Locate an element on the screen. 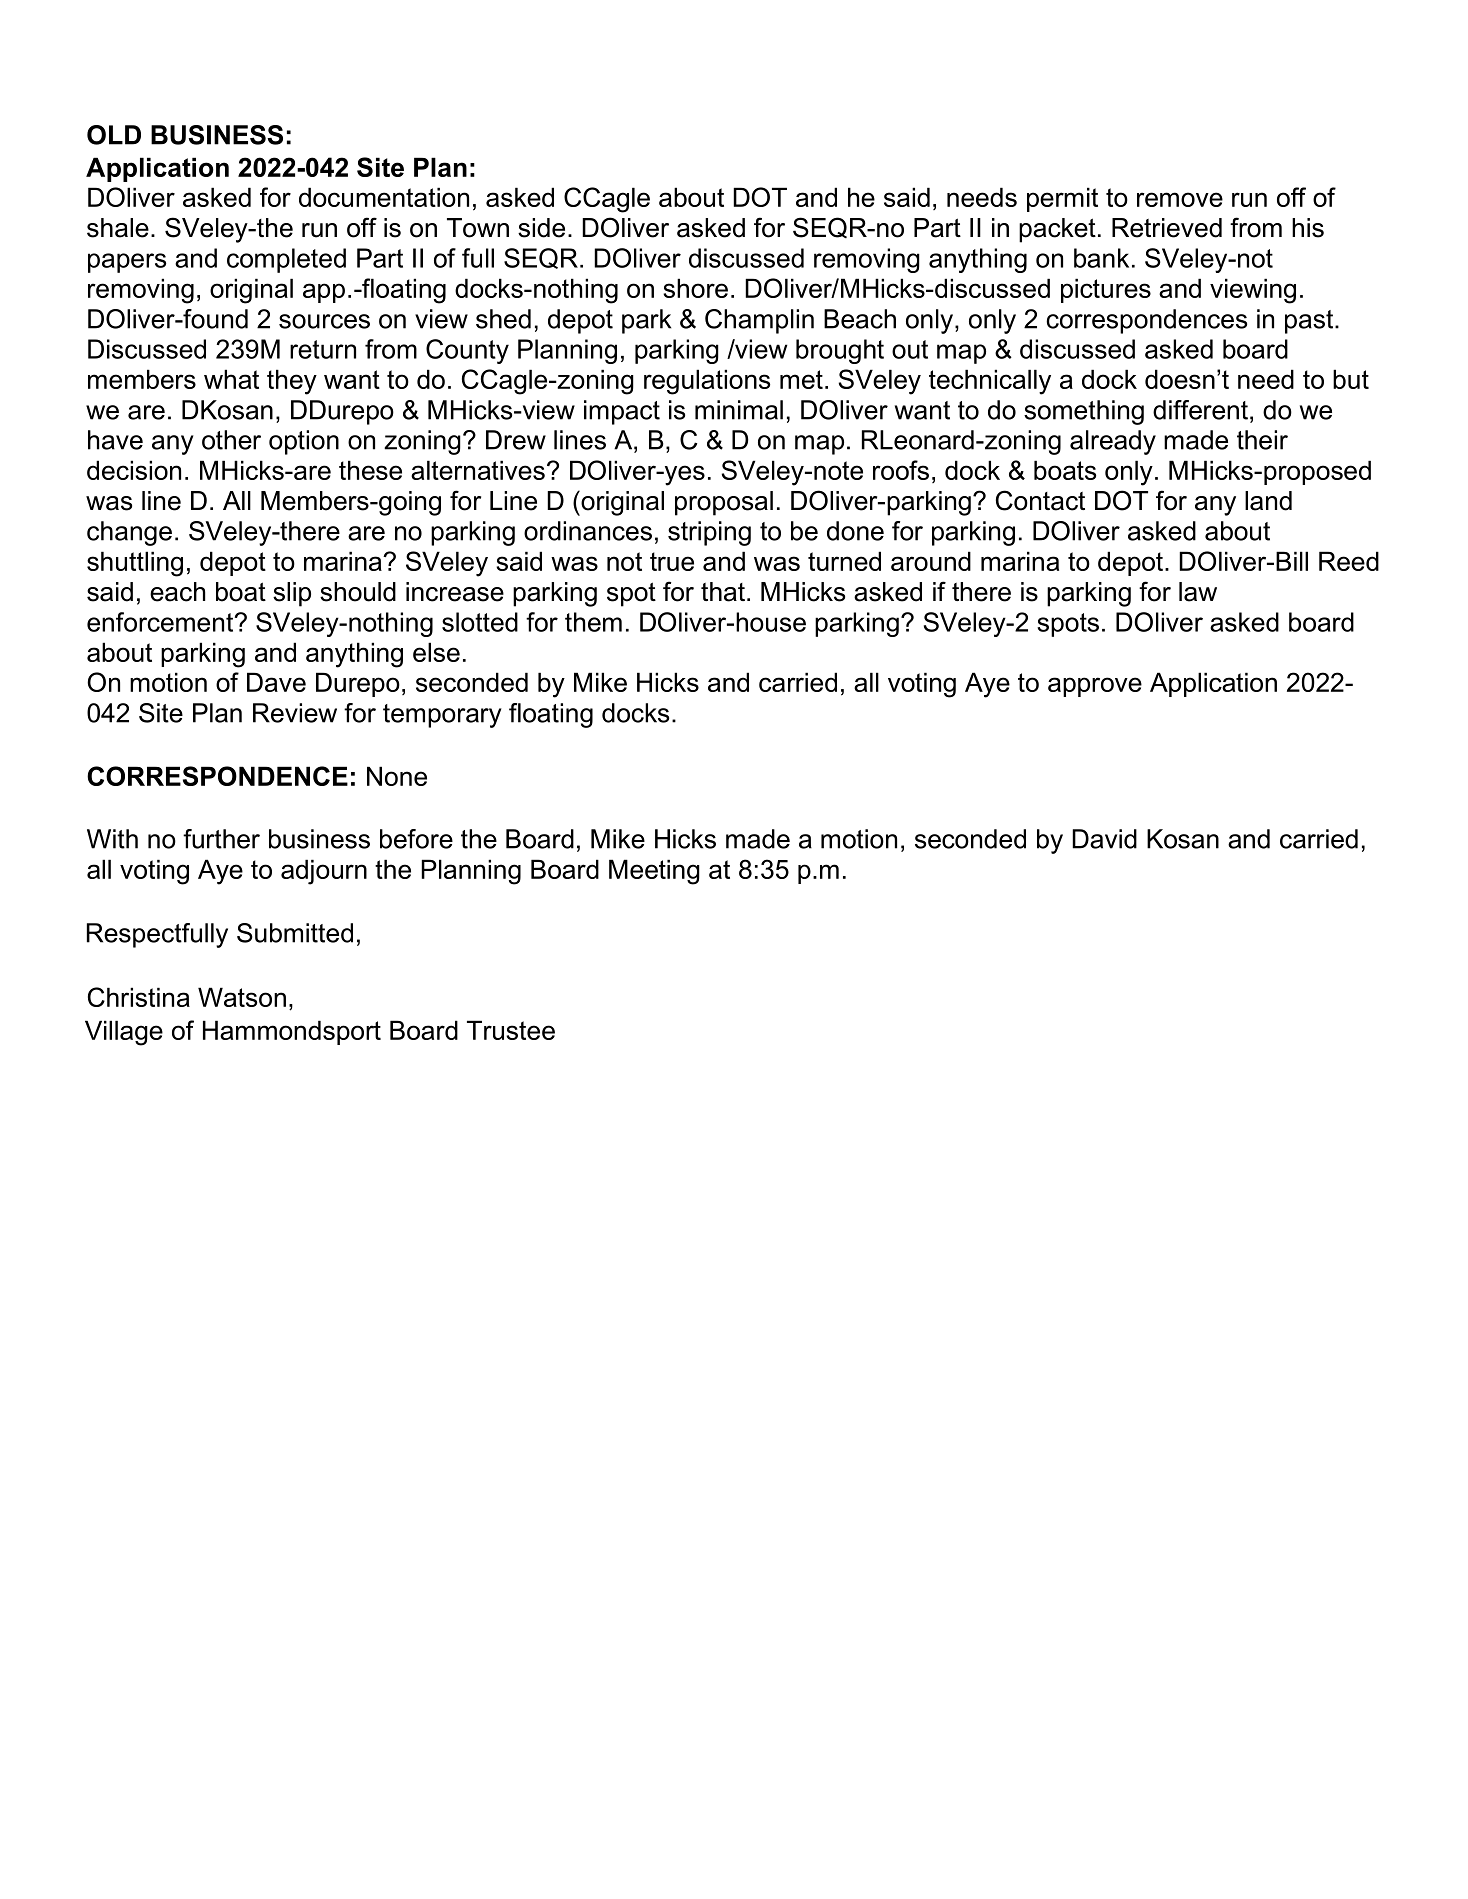  David is located at coordinates (1104, 839).
